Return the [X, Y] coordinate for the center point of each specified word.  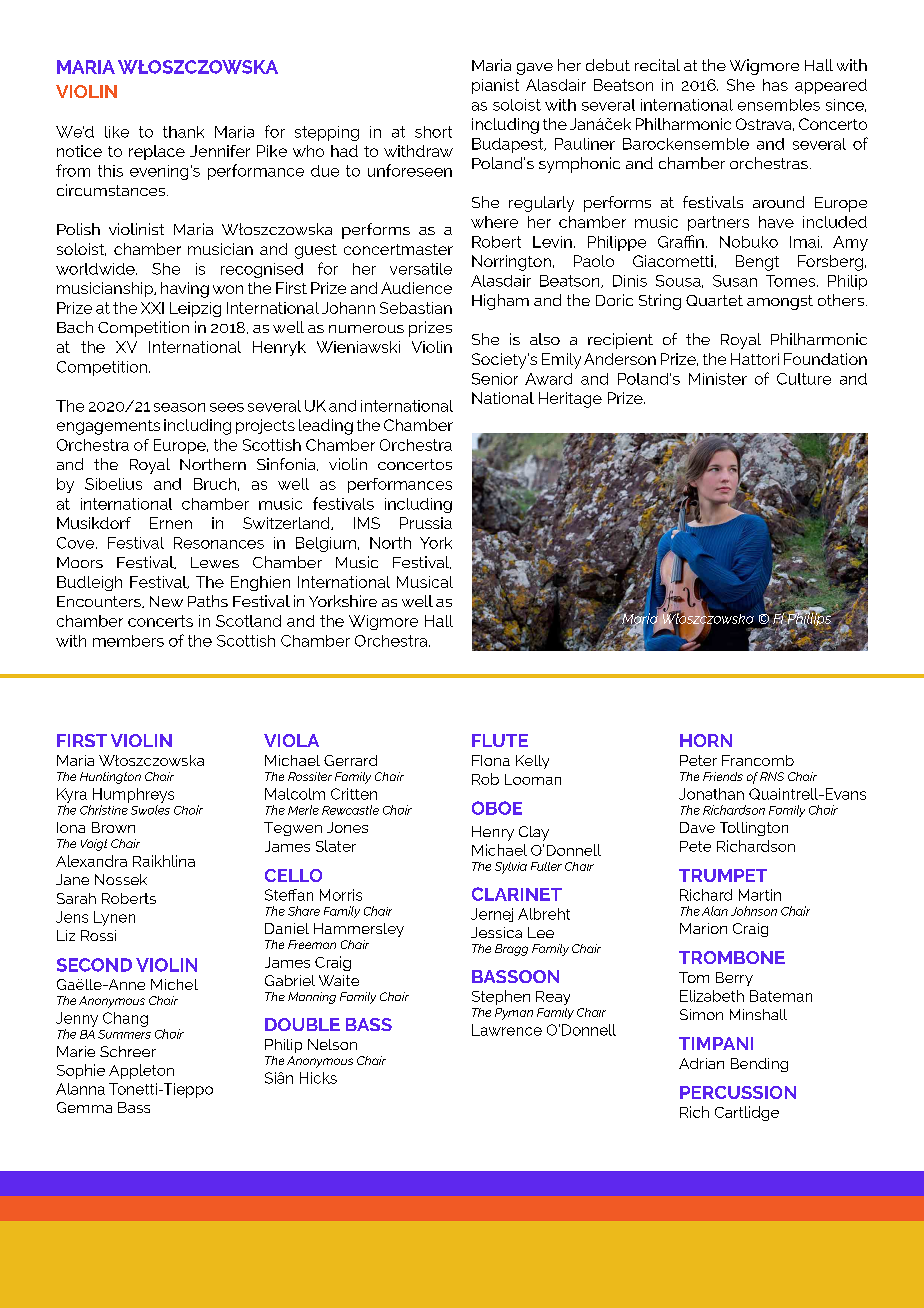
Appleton [141, 1071]
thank [183, 132]
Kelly [532, 762]
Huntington [110, 778]
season [179, 407]
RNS [772, 776]
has [775, 85]
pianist [495, 86]
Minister [718, 379]
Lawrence [507, 1030]
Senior [495, 379]
